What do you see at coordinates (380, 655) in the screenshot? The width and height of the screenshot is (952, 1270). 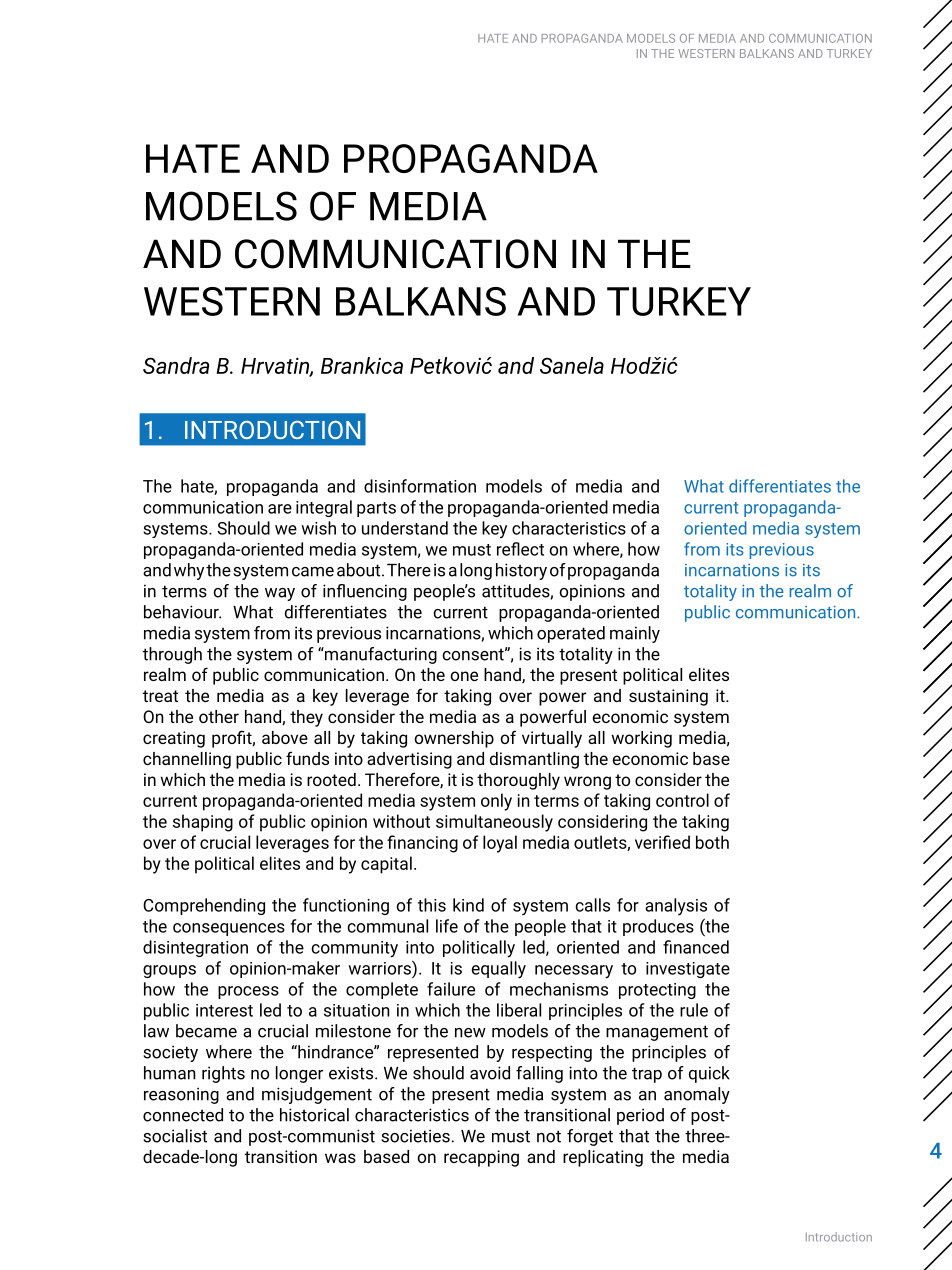 I see `manufacturing` at bounding box center [380, 655].
